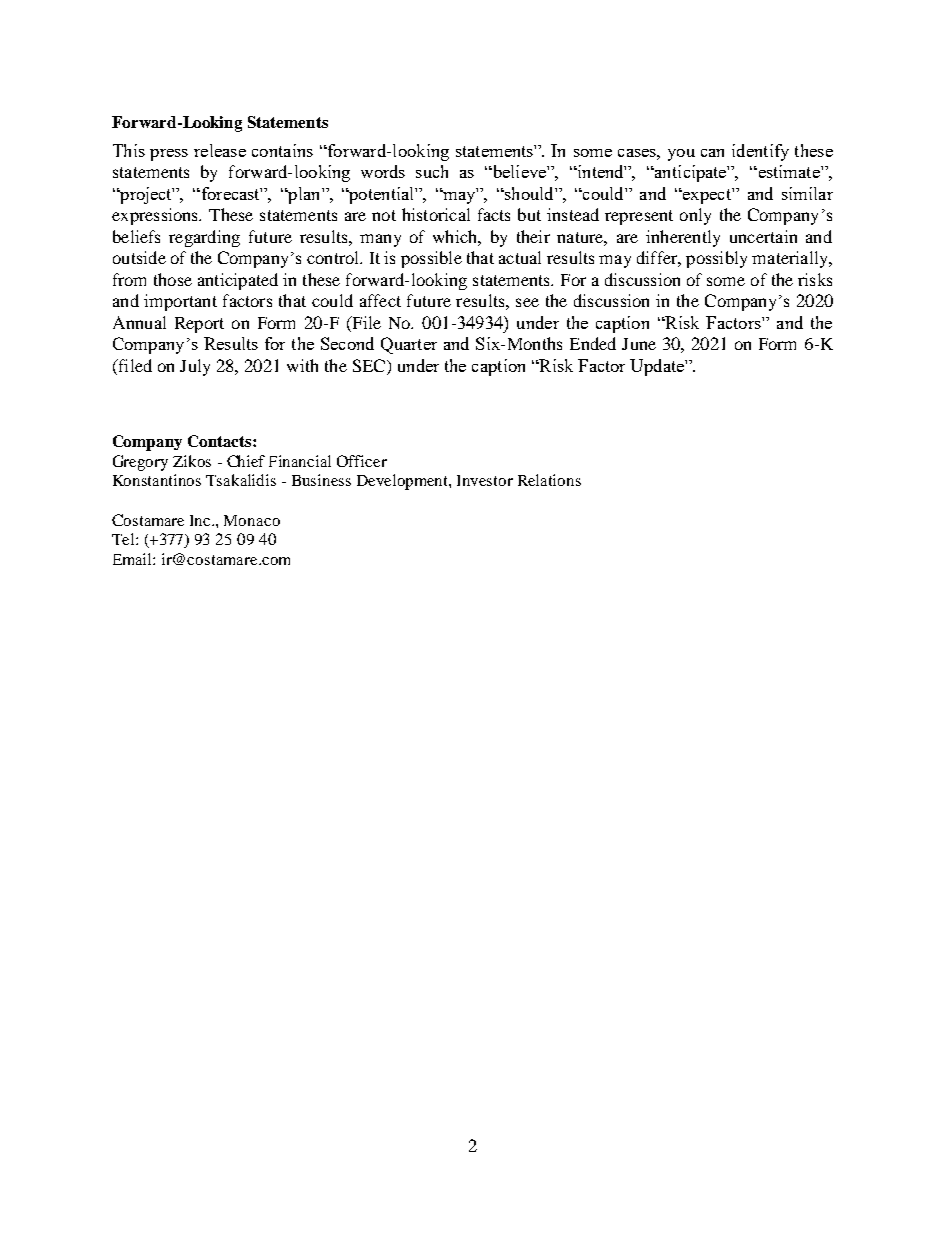 This screenshot has width=952, height=1233. What do you see at coordinates (432, 171) in the screenshot?
I see `such` at bounding box center [432, 171].
